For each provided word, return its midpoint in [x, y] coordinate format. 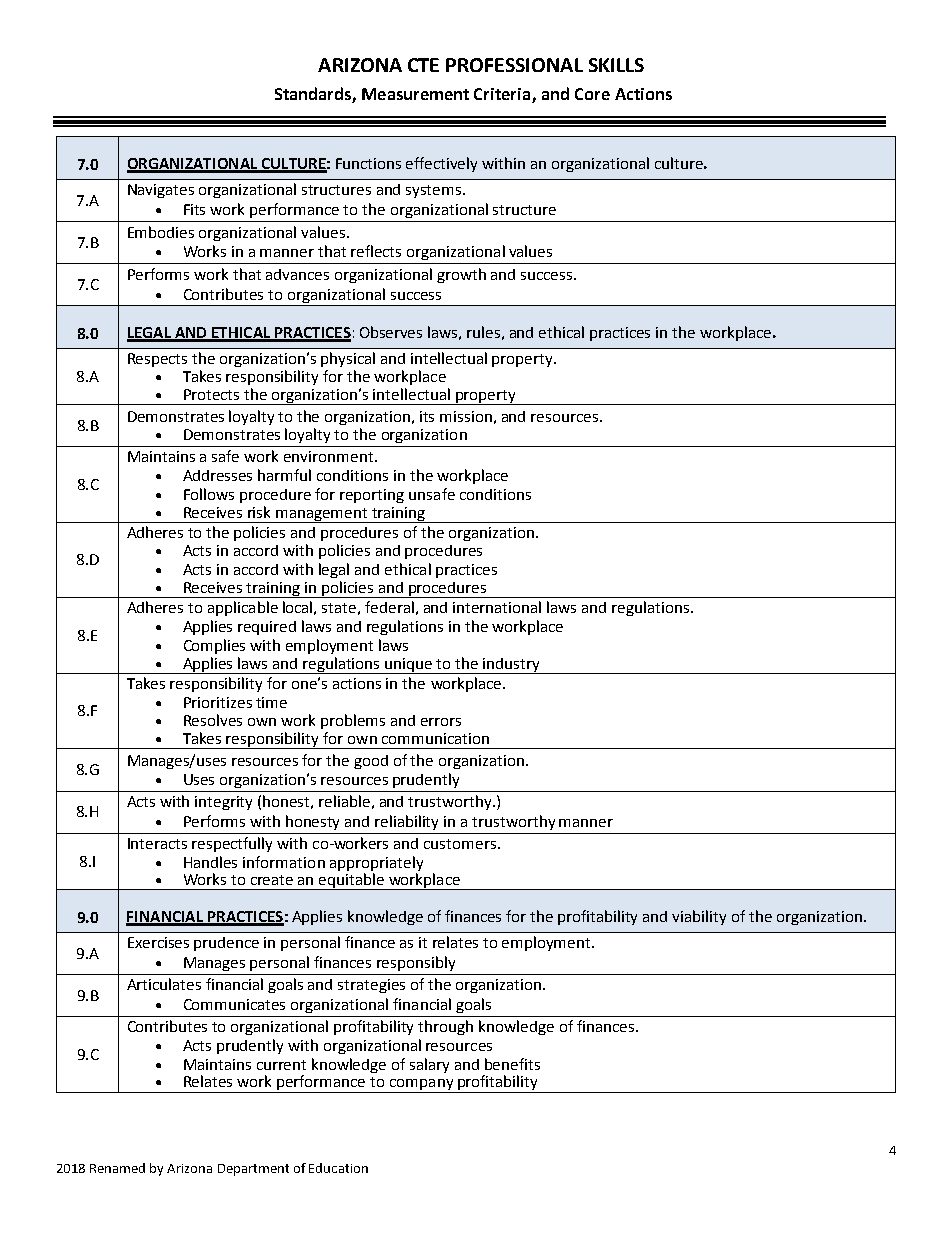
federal [389, 607]
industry [511, 666]
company [421, 1086]
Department [253, 1170]
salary [429, 1065]
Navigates [161, 191]
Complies [214, 646]
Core [592, 94]
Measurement [415, 94]
